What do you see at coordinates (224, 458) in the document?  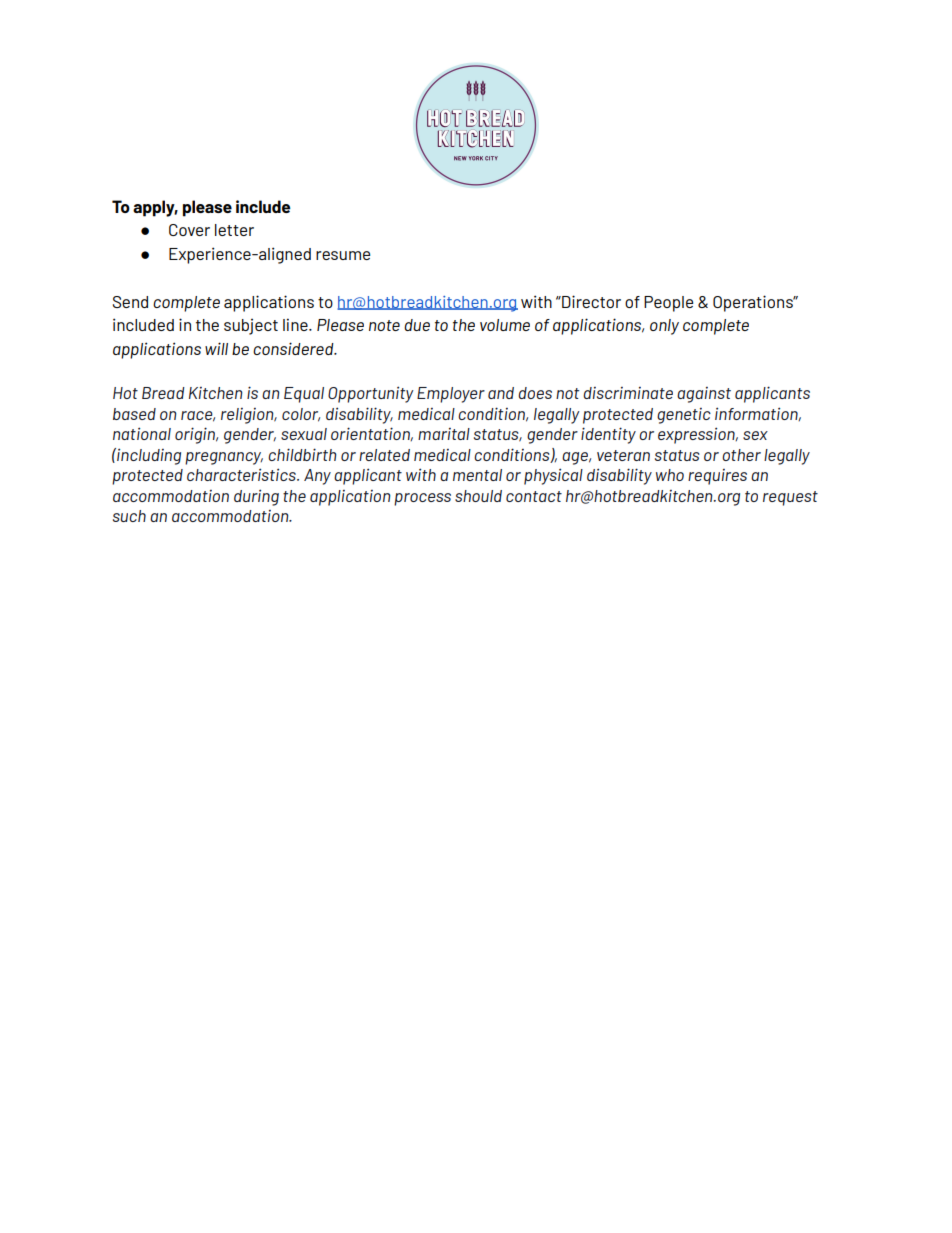 I see `pregnancy` at bounding box center [224, 458].
